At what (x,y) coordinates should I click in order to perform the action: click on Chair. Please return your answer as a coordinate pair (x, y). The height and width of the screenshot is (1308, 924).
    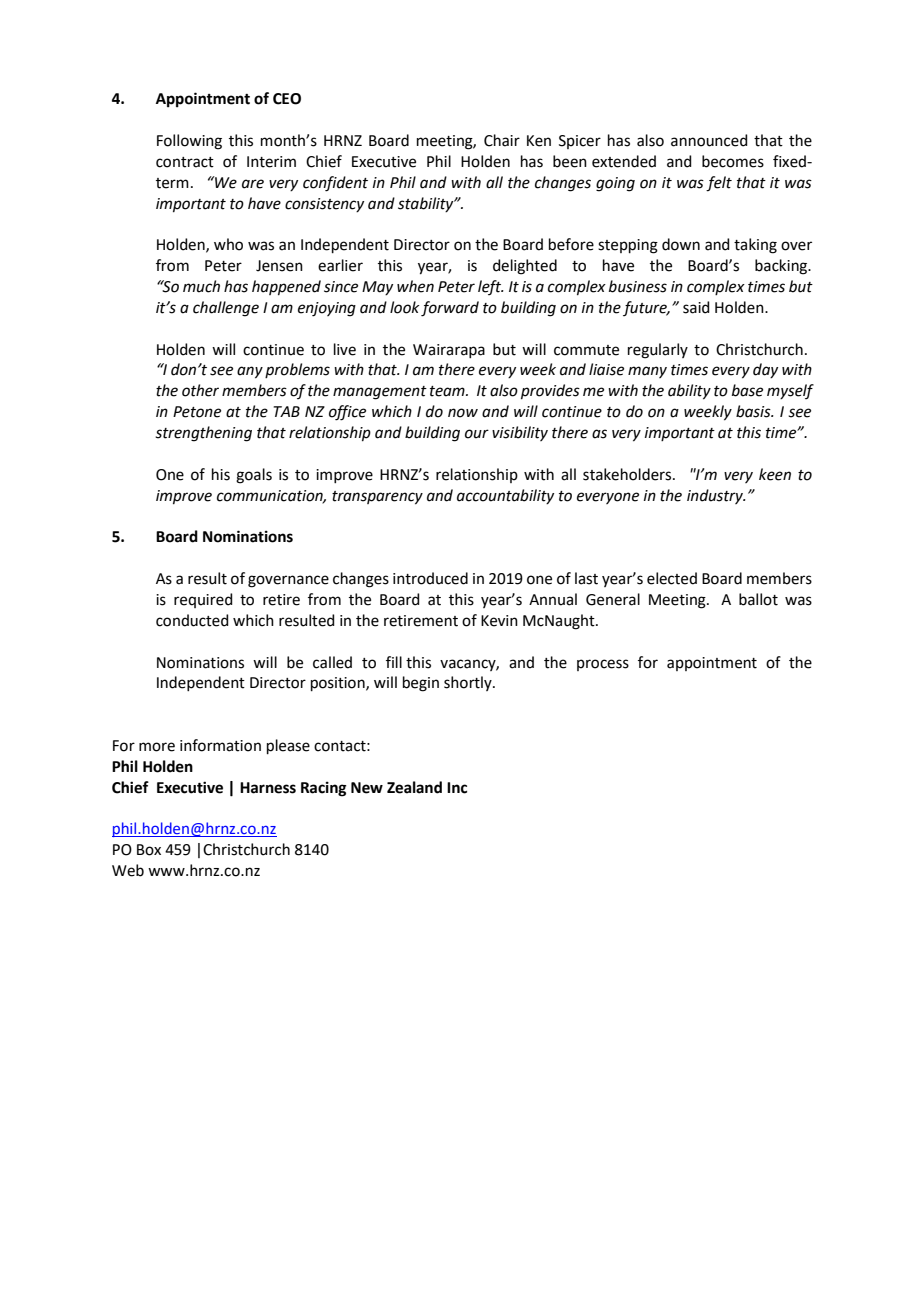
    Looking at the image, I should click on (502, 140).
